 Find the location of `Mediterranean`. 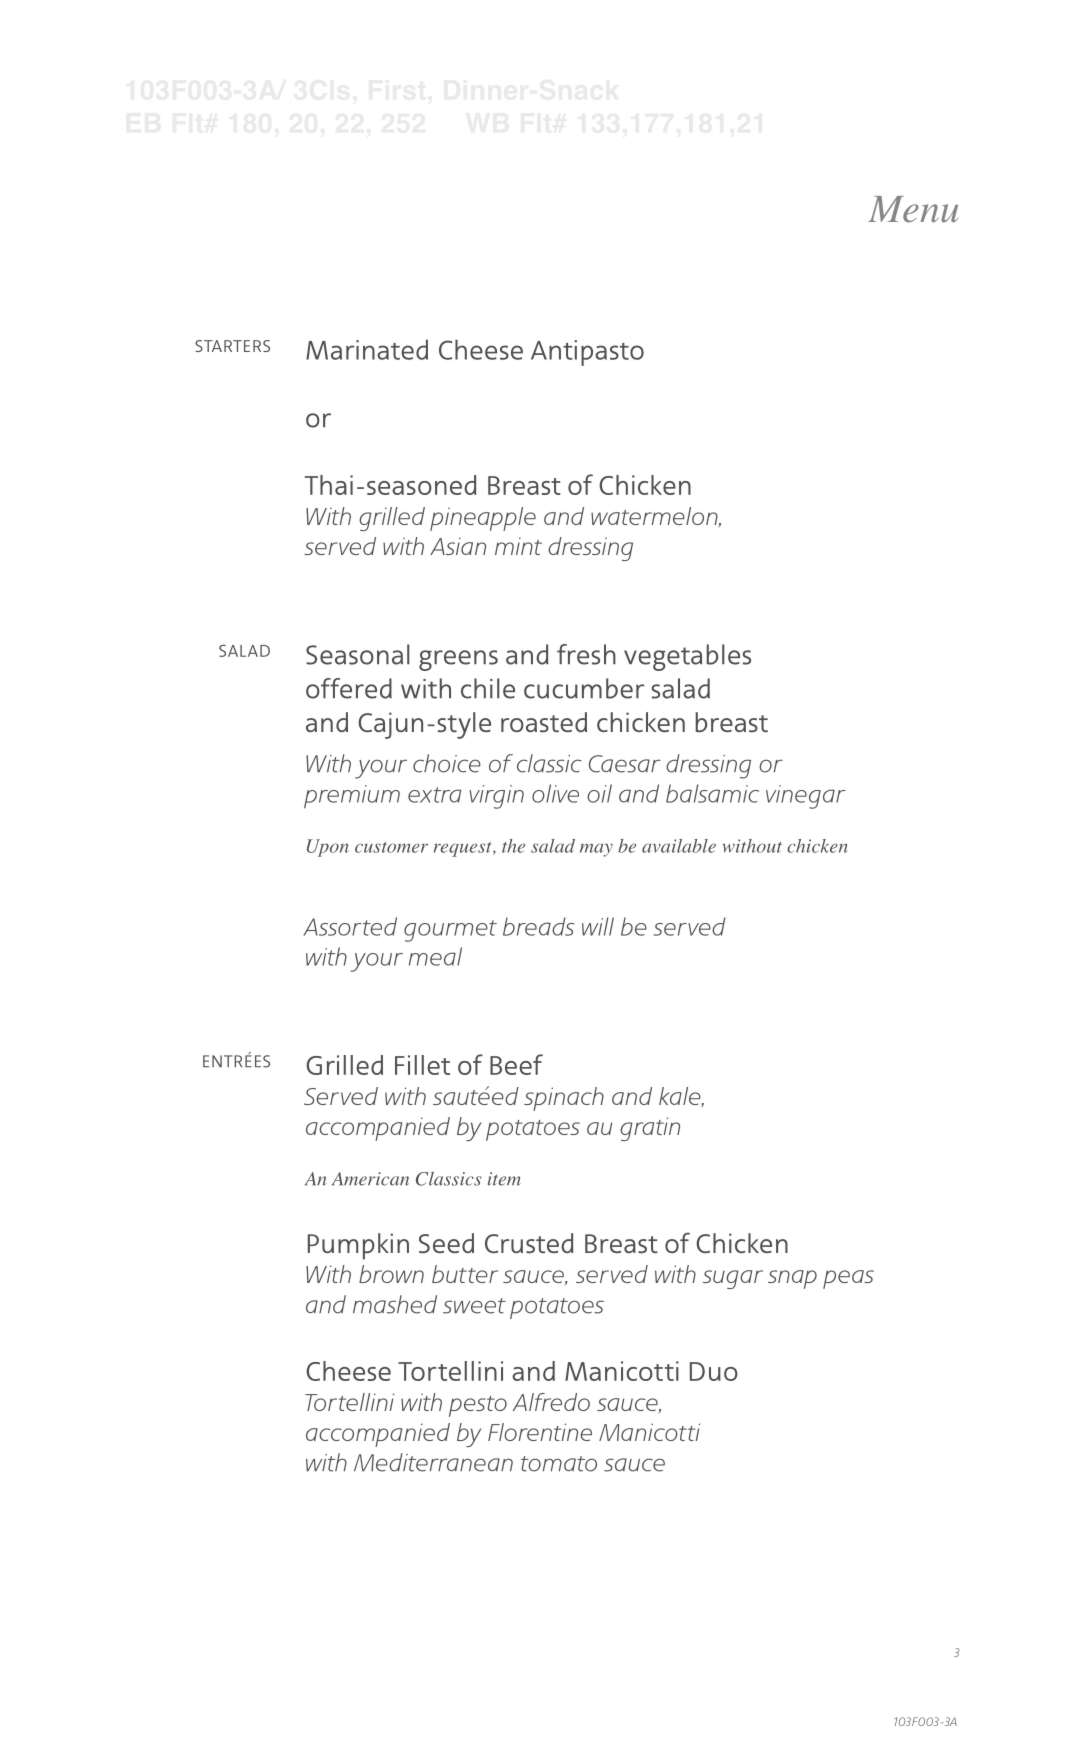

Mediterranean is located at coordinates (433, 1462).
